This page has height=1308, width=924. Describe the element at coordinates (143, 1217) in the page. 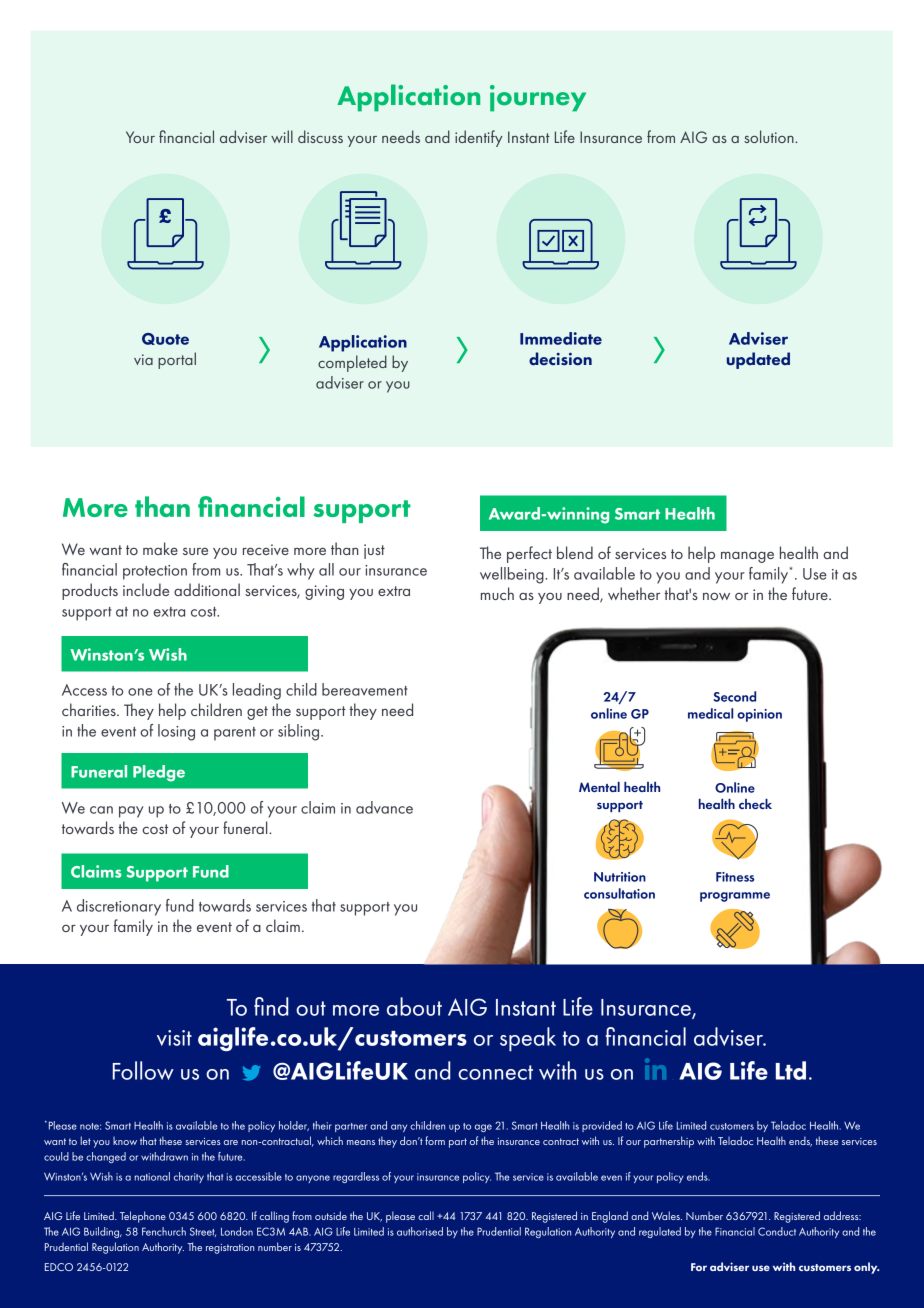

I see `Telephone` at that location.
